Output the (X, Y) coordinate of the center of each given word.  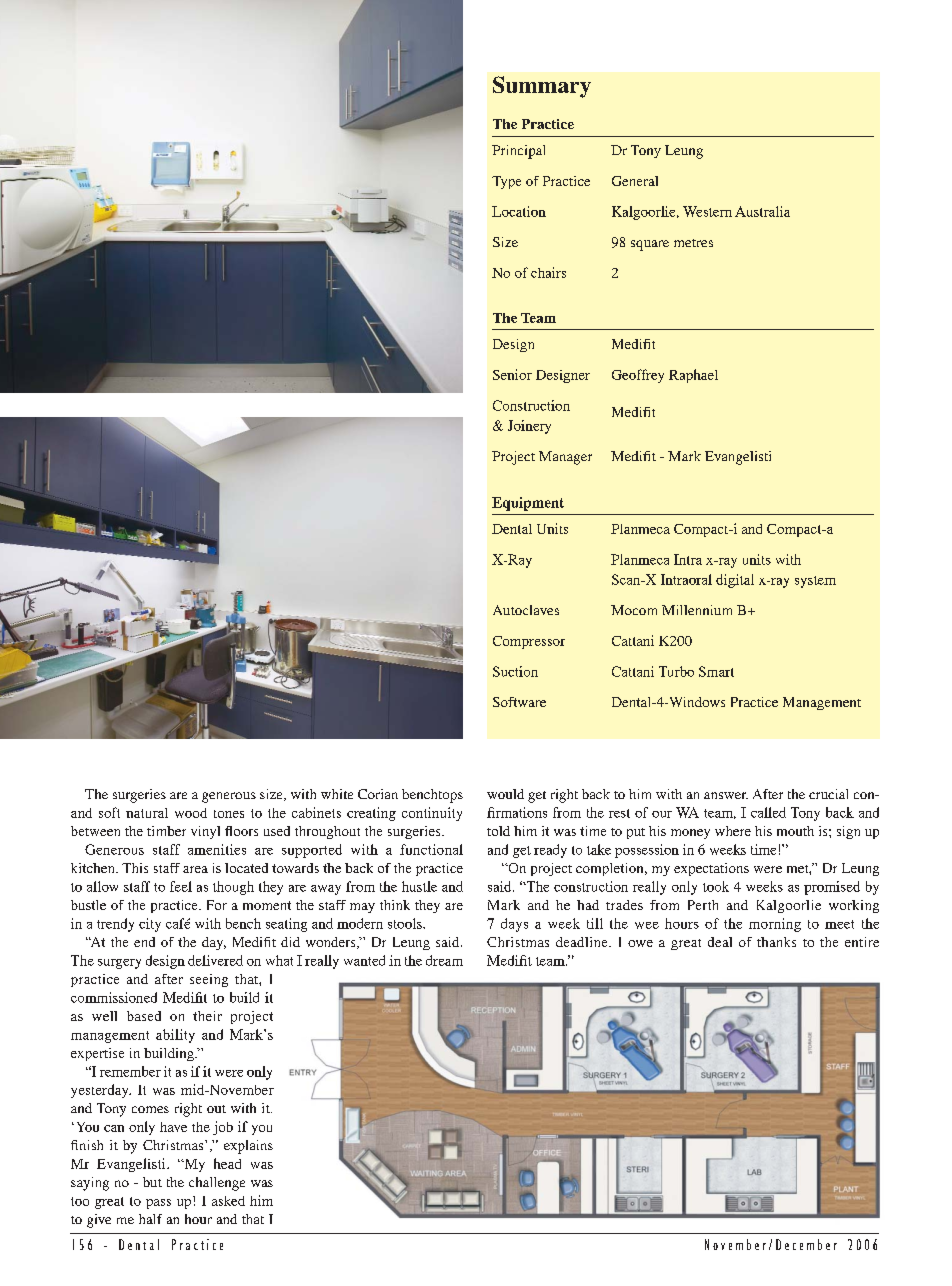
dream (444, 960)
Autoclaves (526, 610)
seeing (209, 980)
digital (735, 581)
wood (191, 813)
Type (506, 182)
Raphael (693, 376)
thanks (776, 942)
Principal (518, 152)
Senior (512, 374)
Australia (762, 211)
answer (726, 795)
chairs (548, 272)
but (152, 1182)
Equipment (528, 504)
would (505, 794)
